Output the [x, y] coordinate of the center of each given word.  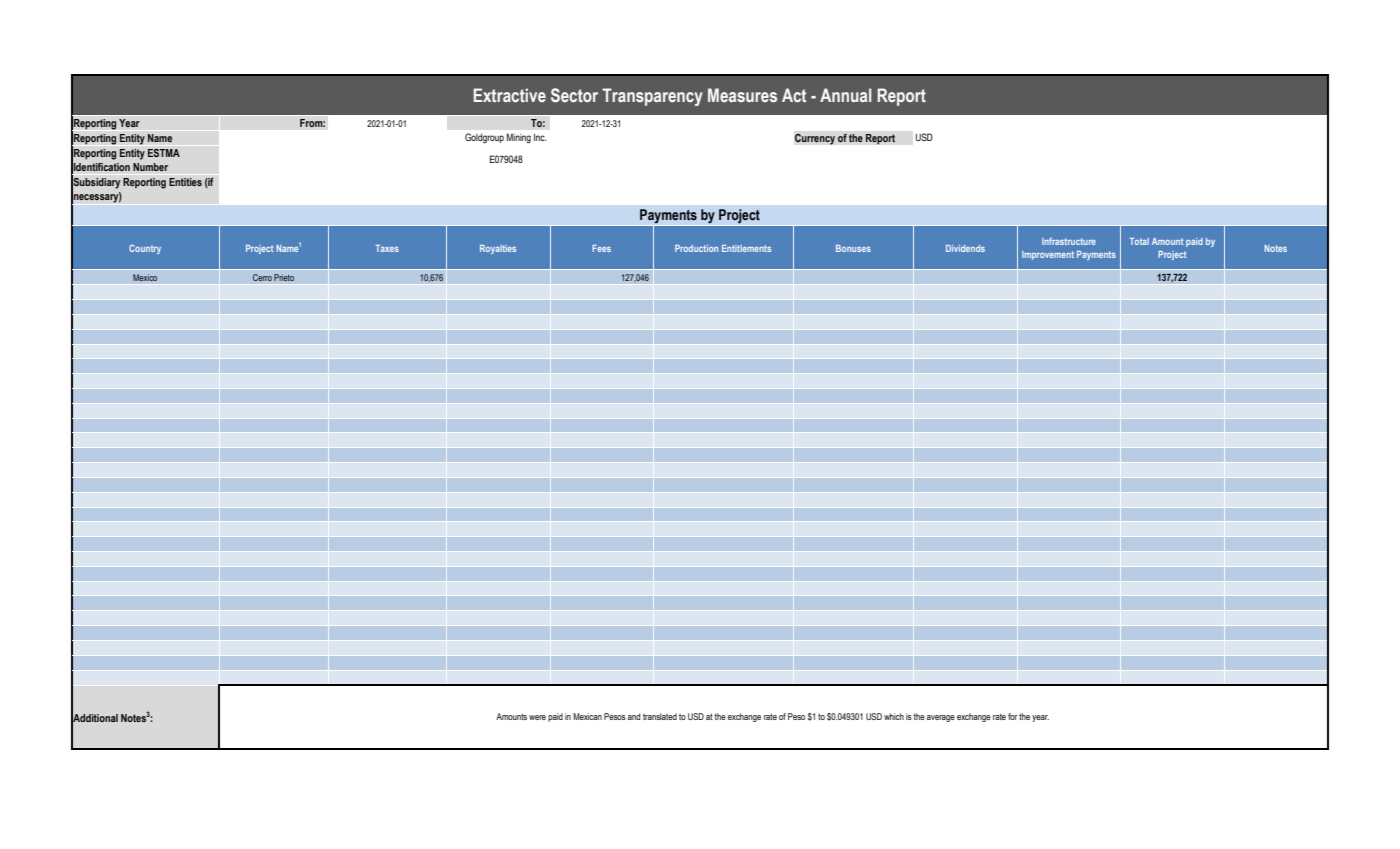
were [537, 717]
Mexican [587, 716]
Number [150, 167]
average [941, 718]
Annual [845, 95]
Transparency [652, 97]
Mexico [145, 277]
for [1013, 716]
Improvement [1048, 255]
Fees [601, 248]
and [634, 716]
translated [660, 716]
